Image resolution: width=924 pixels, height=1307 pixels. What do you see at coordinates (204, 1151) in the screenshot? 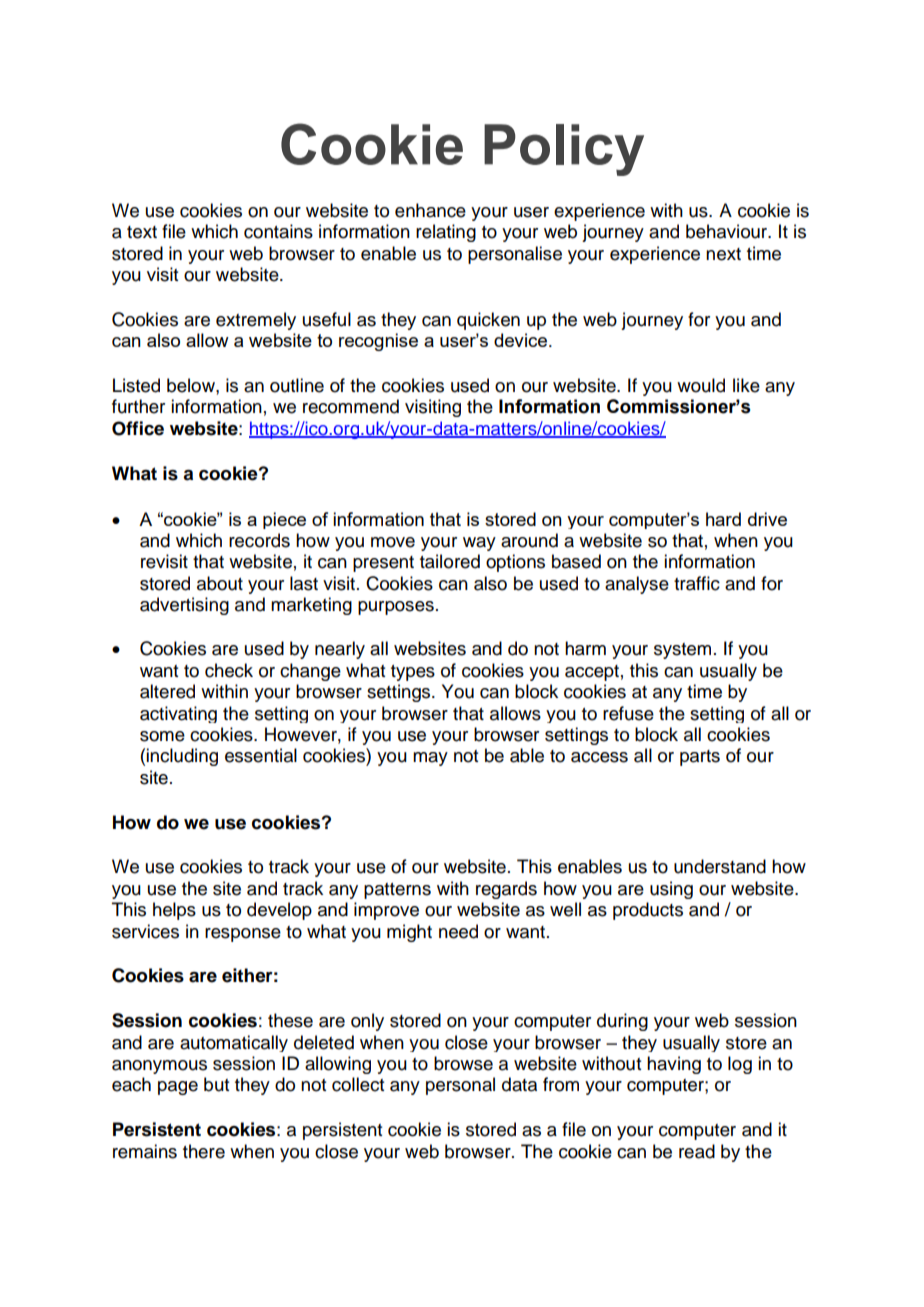
I see `there` at bounding box center [204, 1151].
